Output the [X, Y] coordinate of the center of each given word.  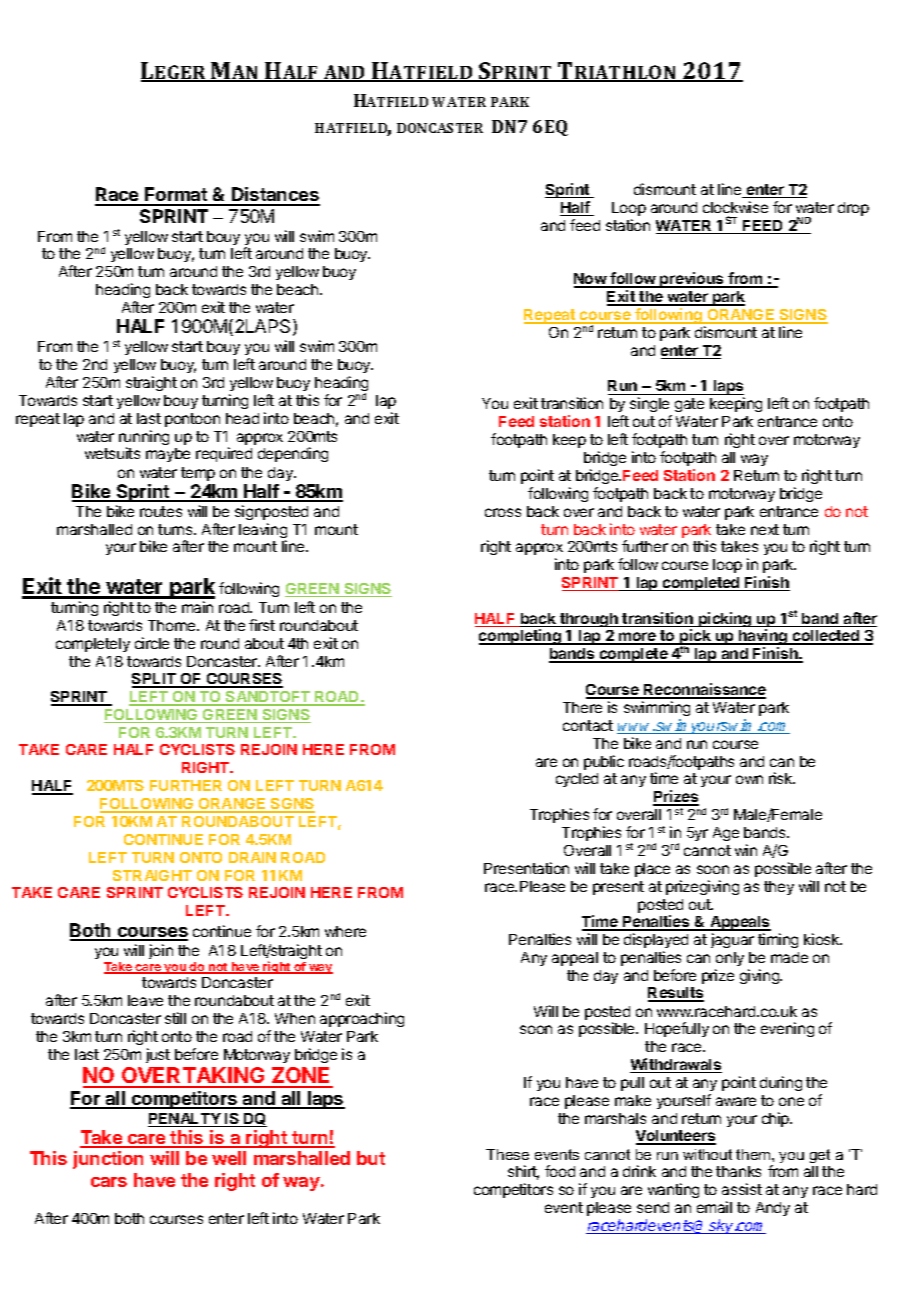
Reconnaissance [704, 690]
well [229, 1158]
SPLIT [155, 680]
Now [591, 280]
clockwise [735, 207]
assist [742, 1189]
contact [588, 725]
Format [176, 196]
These [507, 1154]
